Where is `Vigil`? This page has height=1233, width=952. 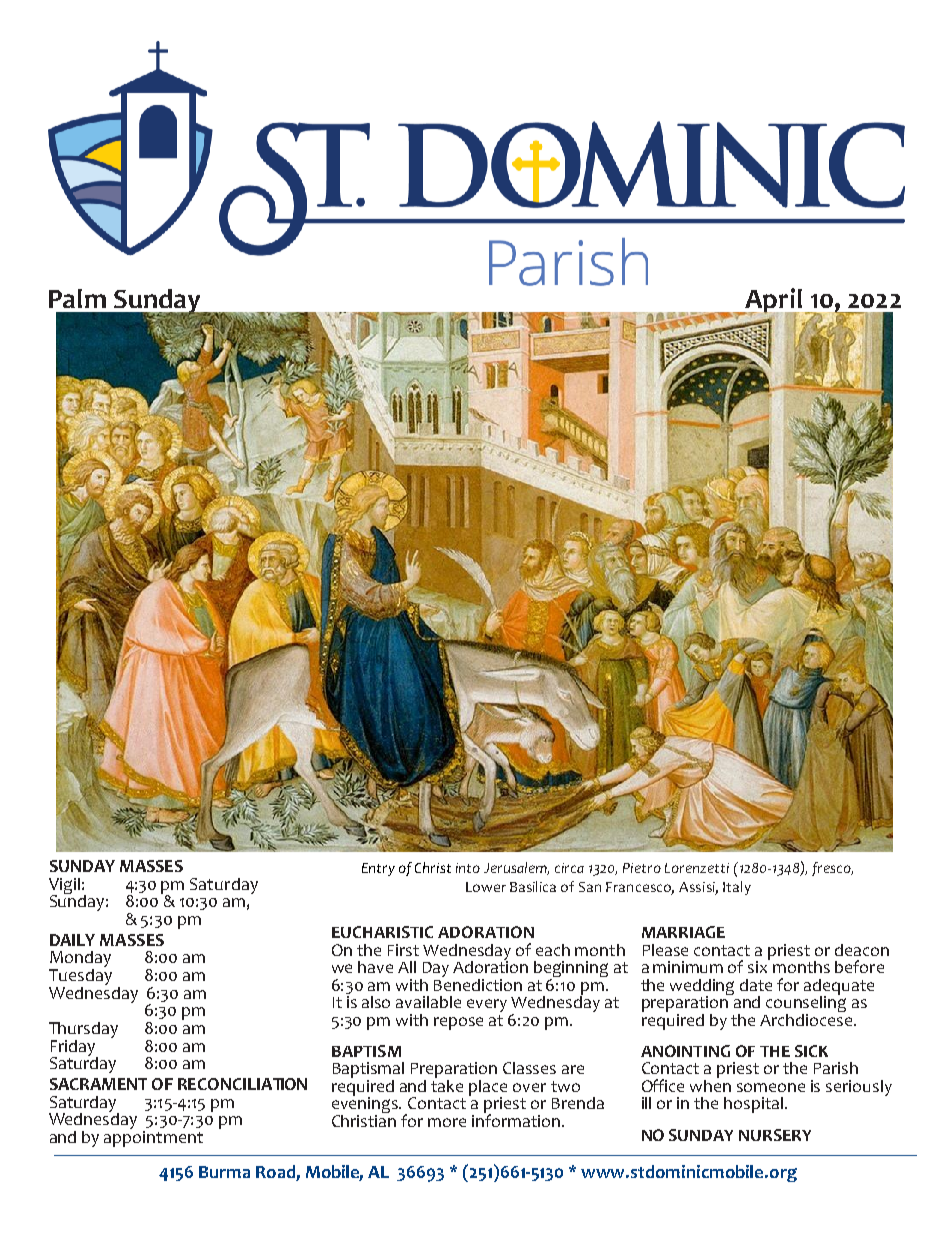 Vigil is located at coordinates (64, 887).
